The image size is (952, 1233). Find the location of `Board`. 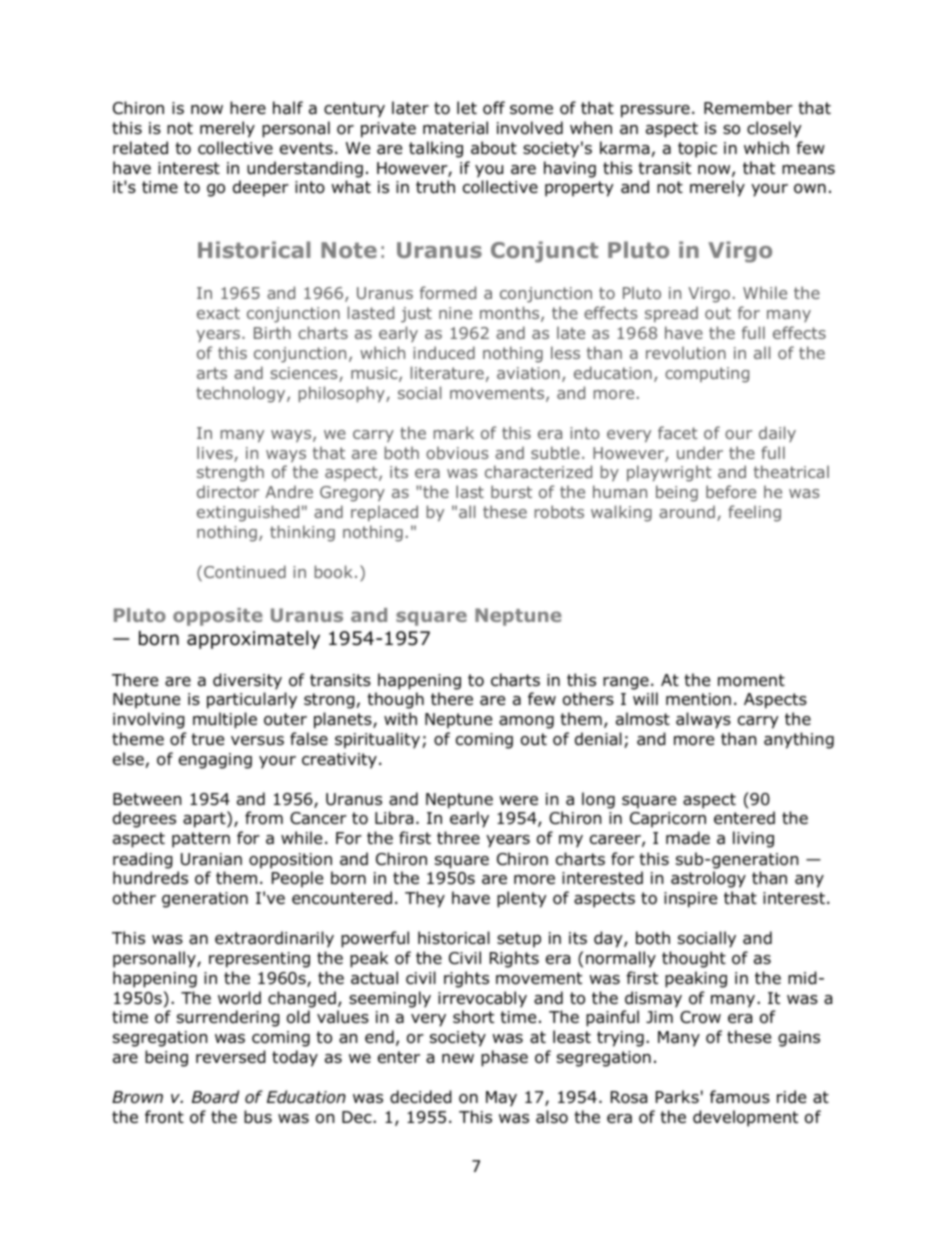

Board is located at coordinates (215, 1097).
